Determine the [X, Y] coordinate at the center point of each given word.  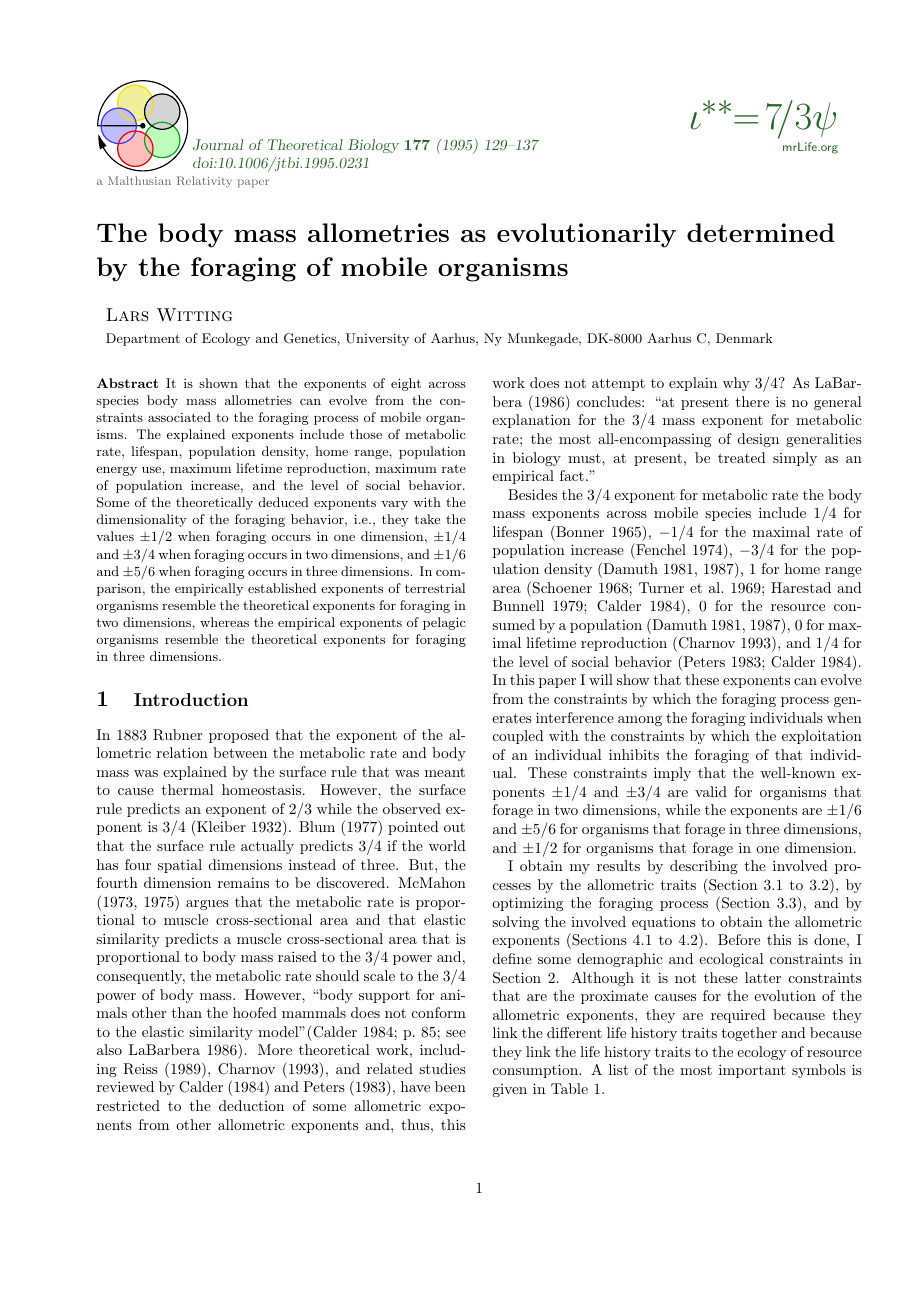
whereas [224, 622]
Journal [218, 145]
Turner [661, 587]
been [450, 1086]
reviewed [125, 1086]
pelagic [444, 623]
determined [761, 232]
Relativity [204, 182]
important [752, 1071]
